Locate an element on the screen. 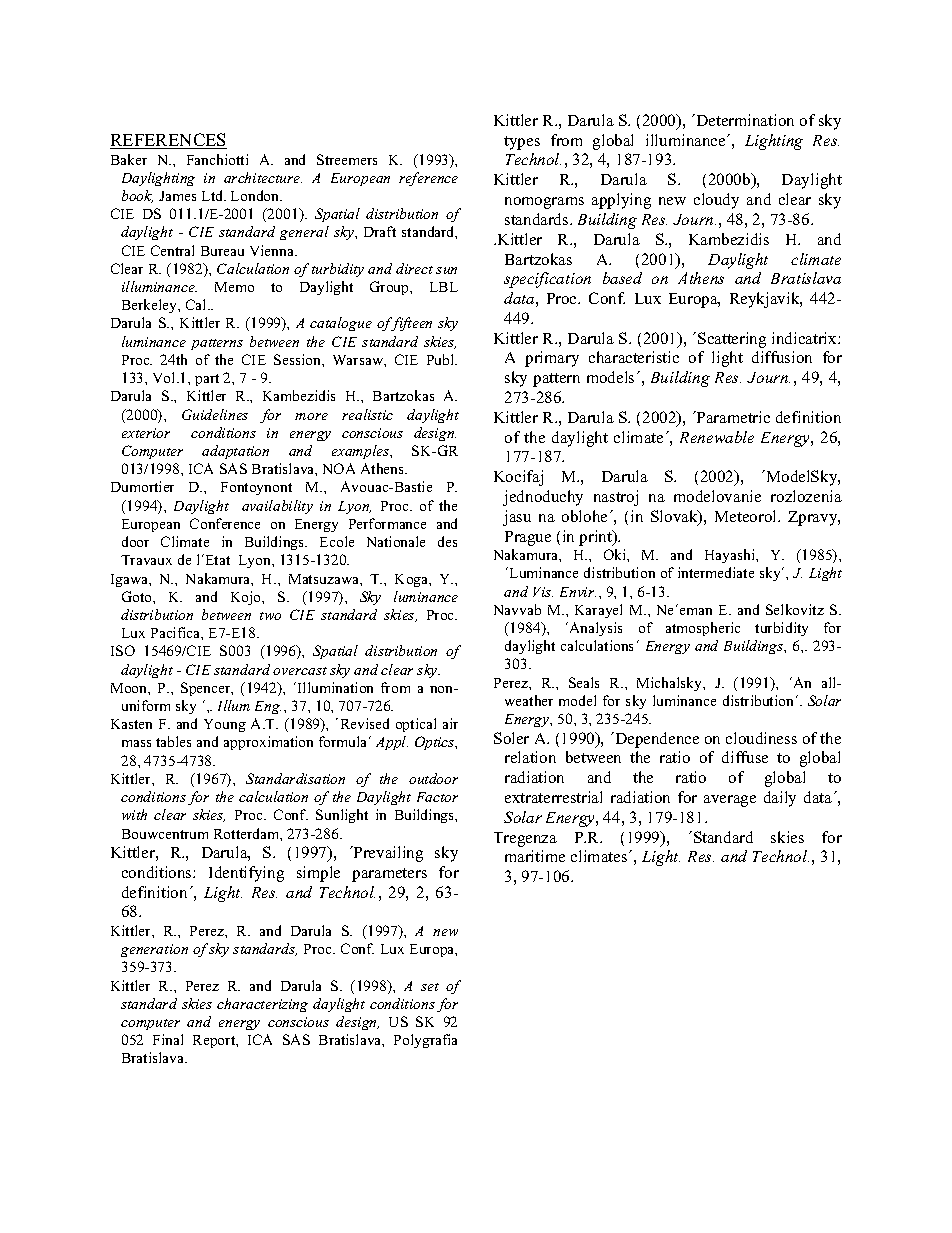  types is located at coordinates (522, 143).
